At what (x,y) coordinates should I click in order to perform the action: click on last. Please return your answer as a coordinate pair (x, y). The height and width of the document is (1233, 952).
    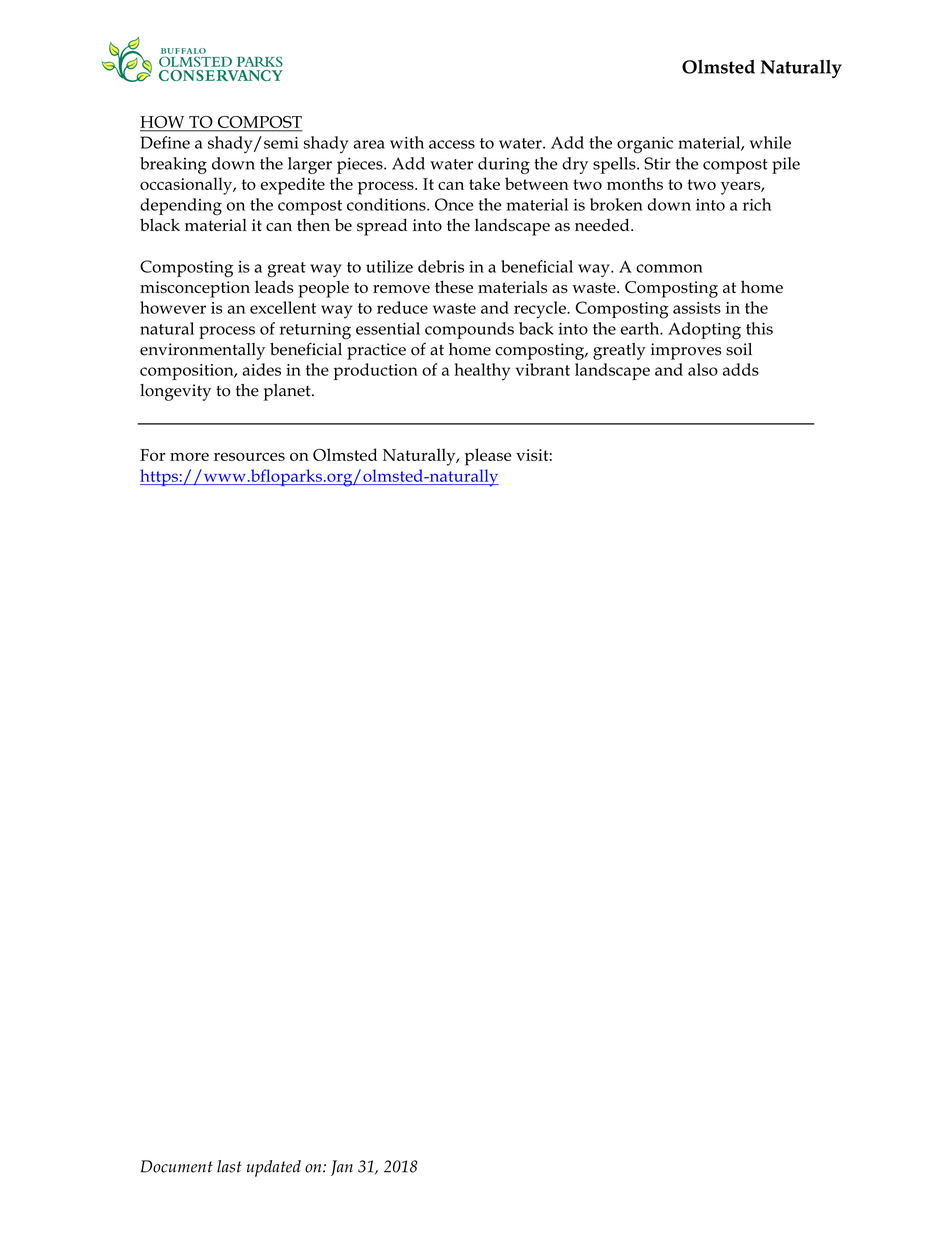
    Looking at the image, I should click on (229, 1166).
